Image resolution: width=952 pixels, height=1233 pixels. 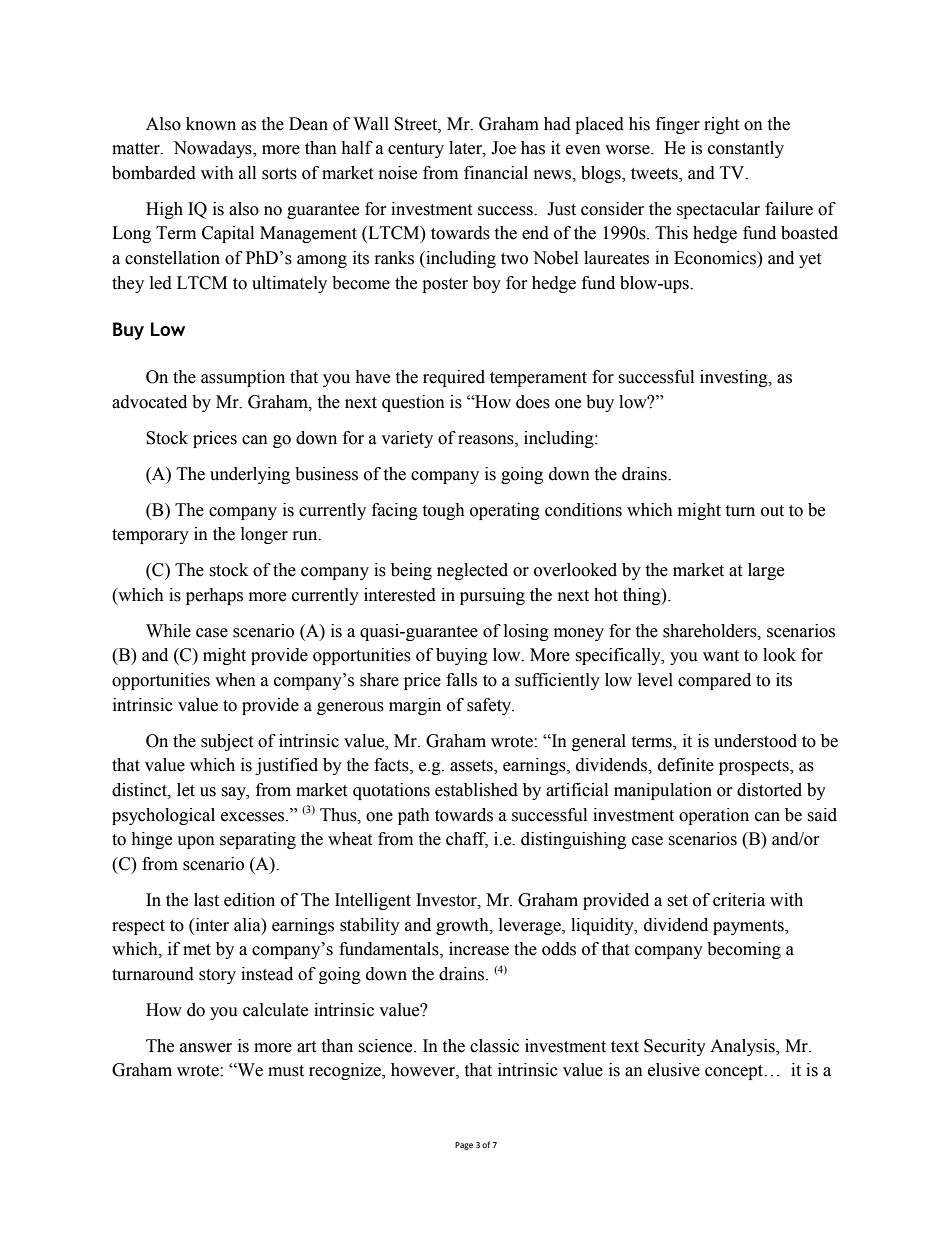 I want to click on Nowadays, so click(x=213, y=149).
